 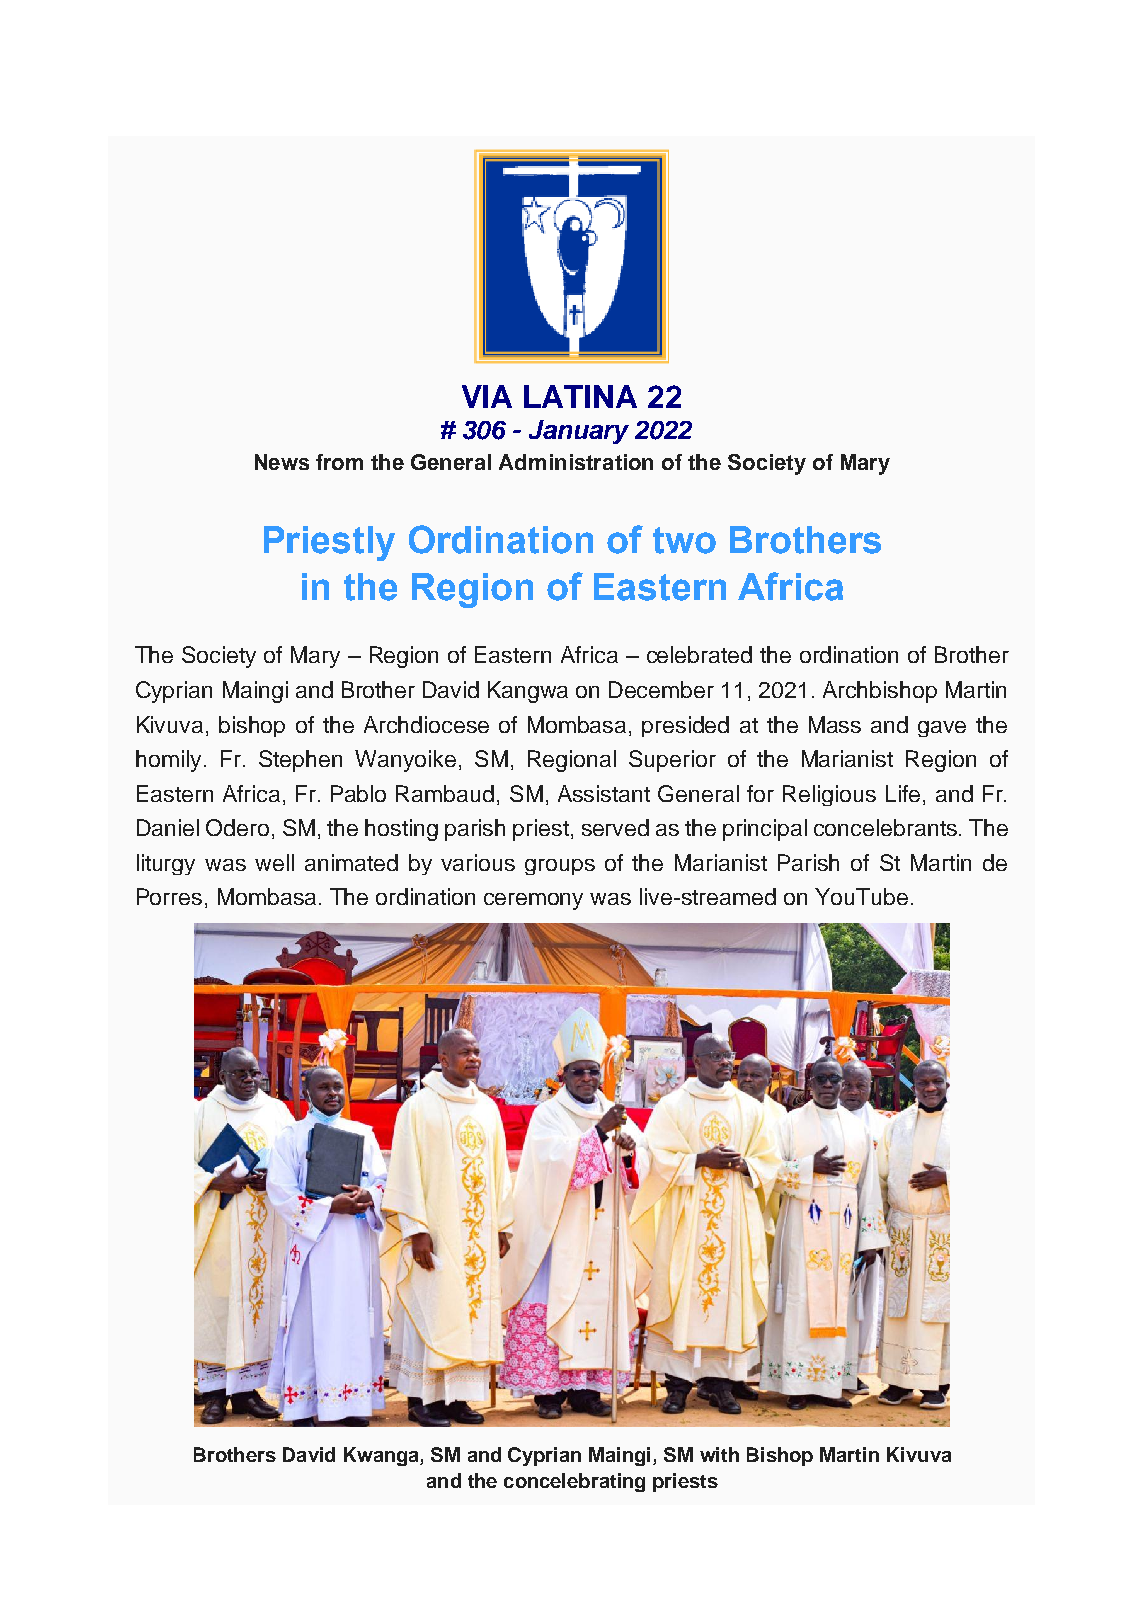 What do you see at coordinates (300, 761) in the screenshot?
I see `Stephen` at bounding box center [300, 761].
